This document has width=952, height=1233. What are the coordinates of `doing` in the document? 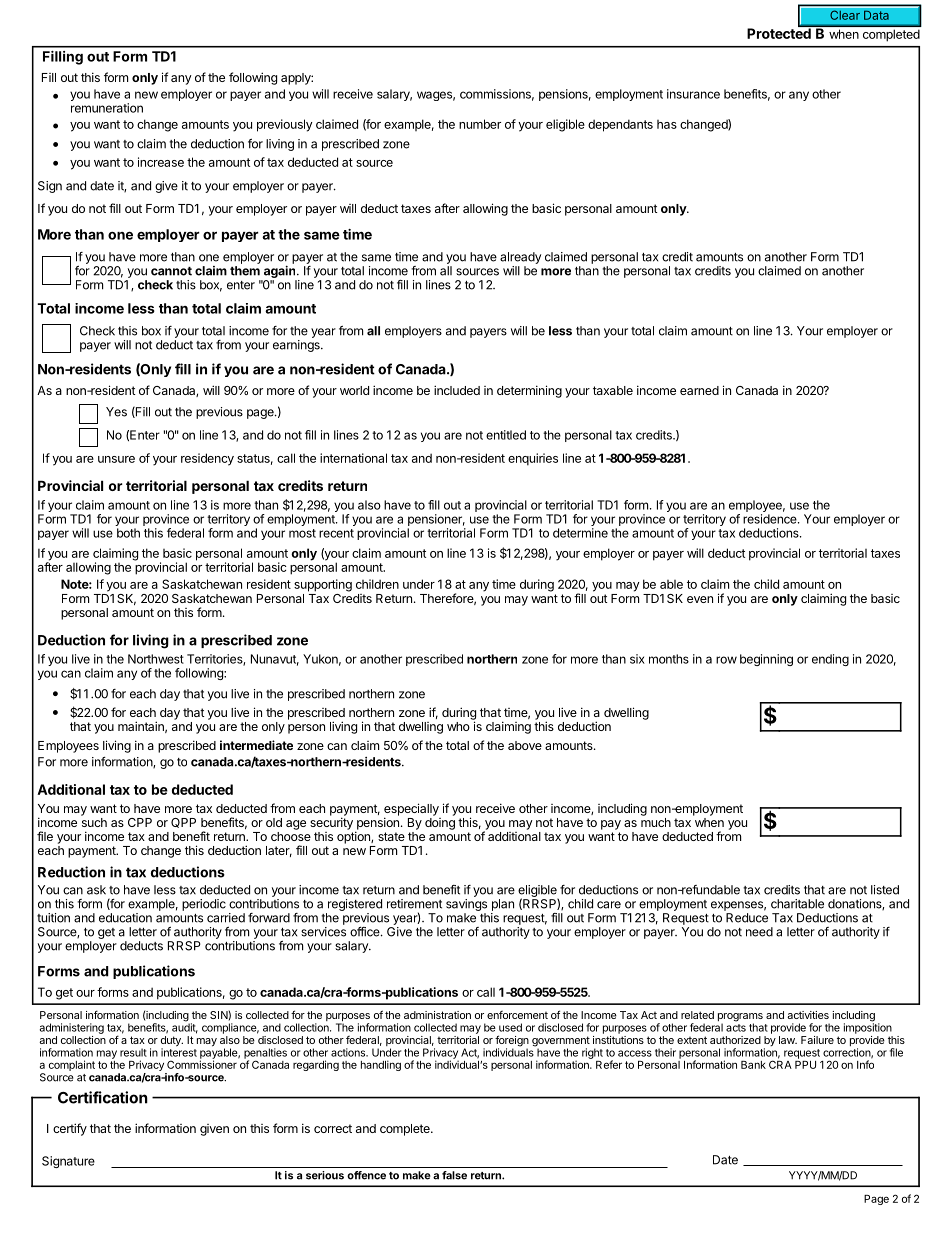 It's located at (440, 824).
